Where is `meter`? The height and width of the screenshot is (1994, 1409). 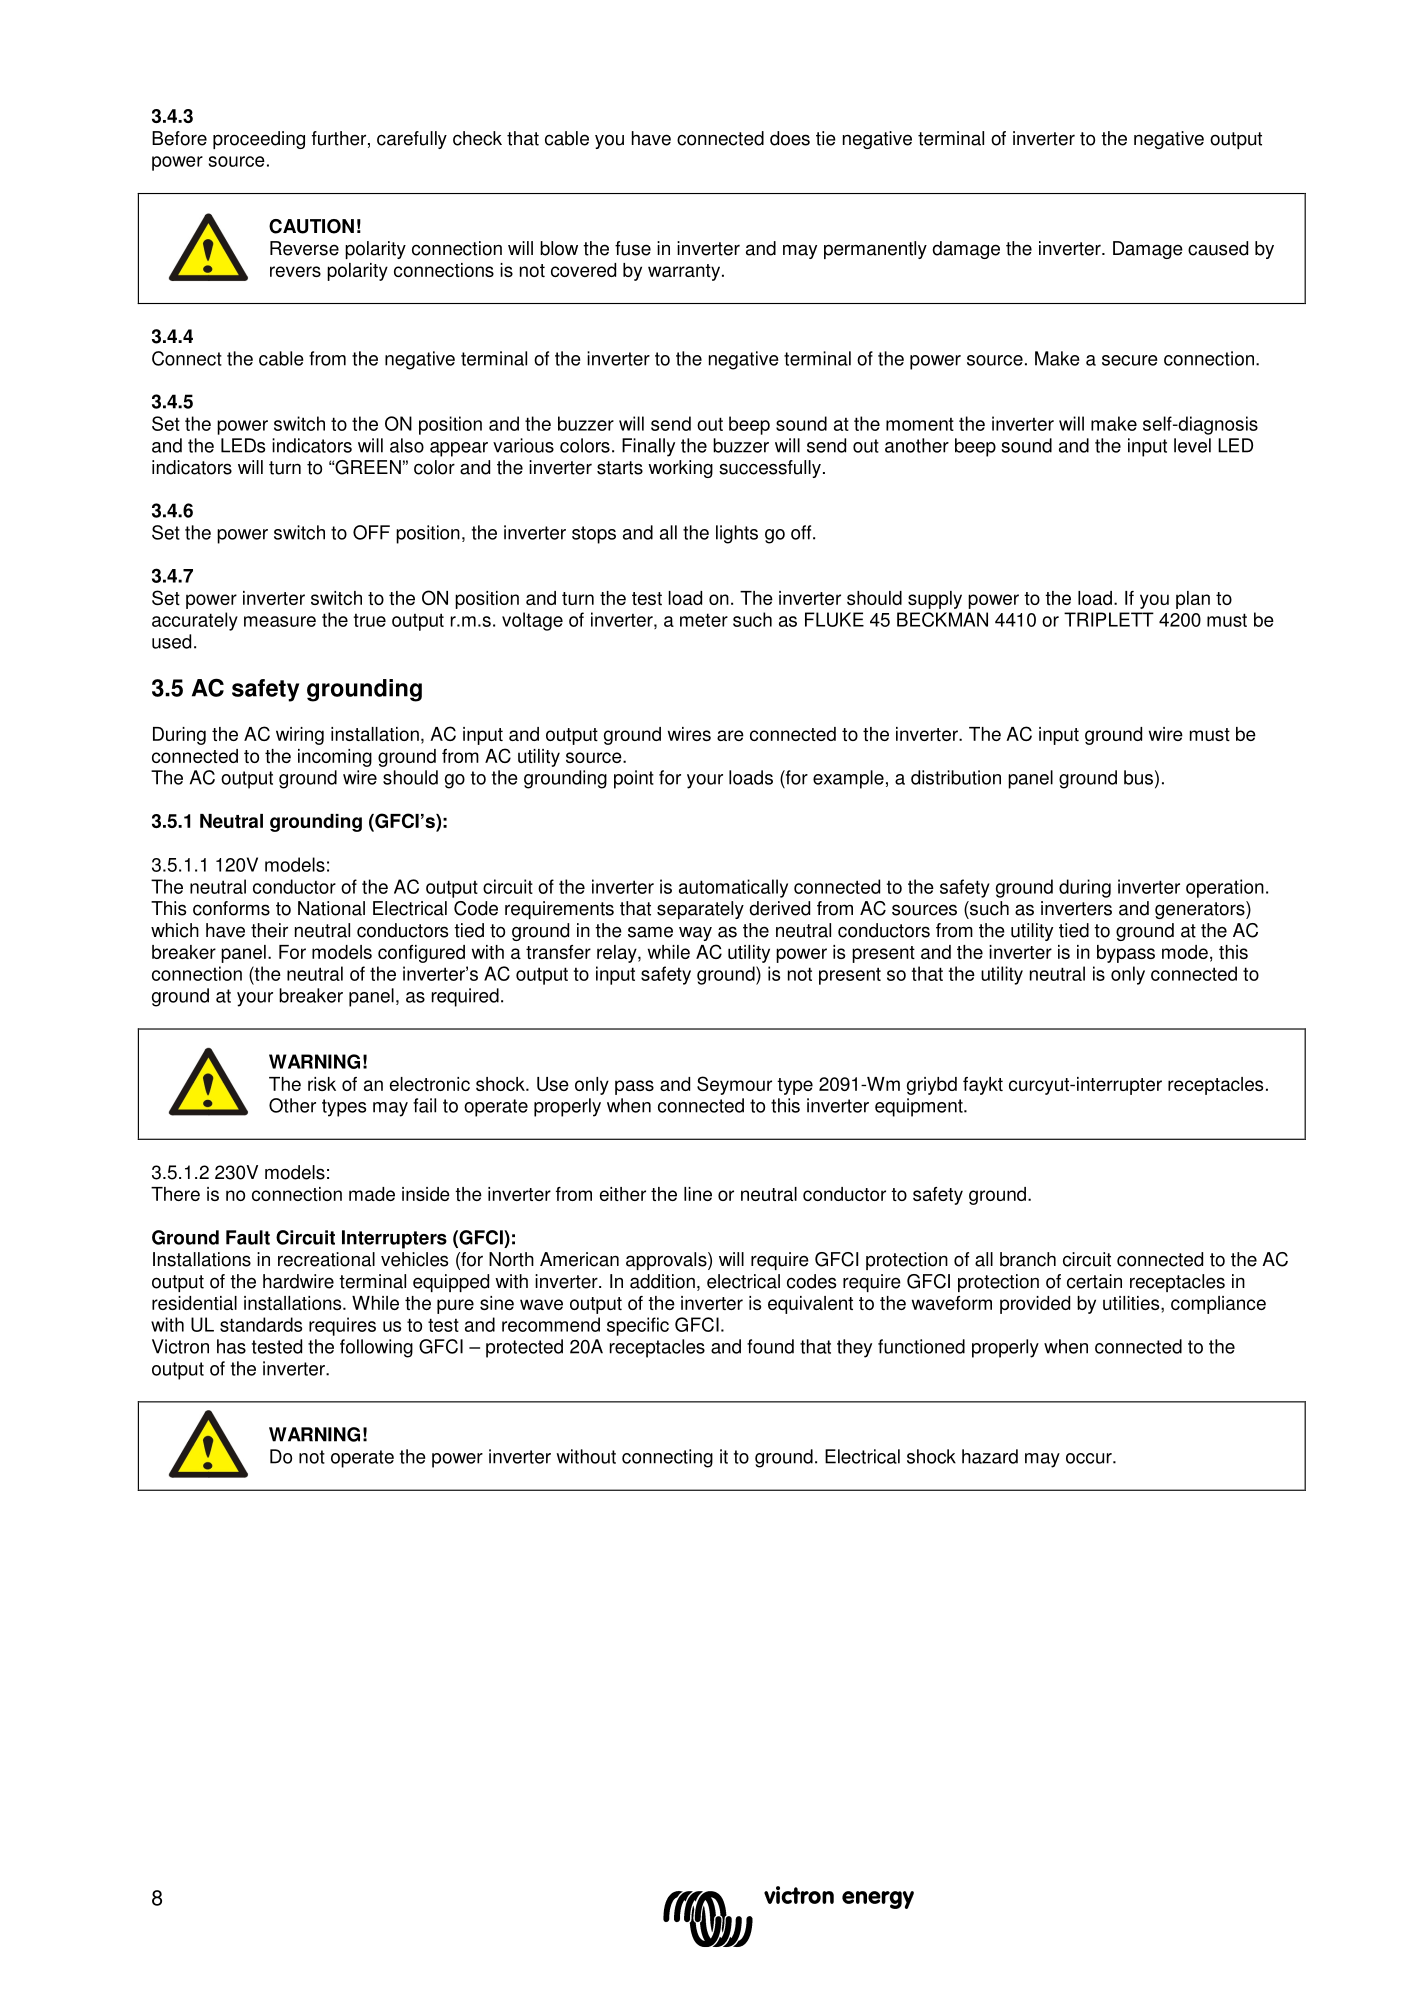 meter is located at coordinates (704, 620).
